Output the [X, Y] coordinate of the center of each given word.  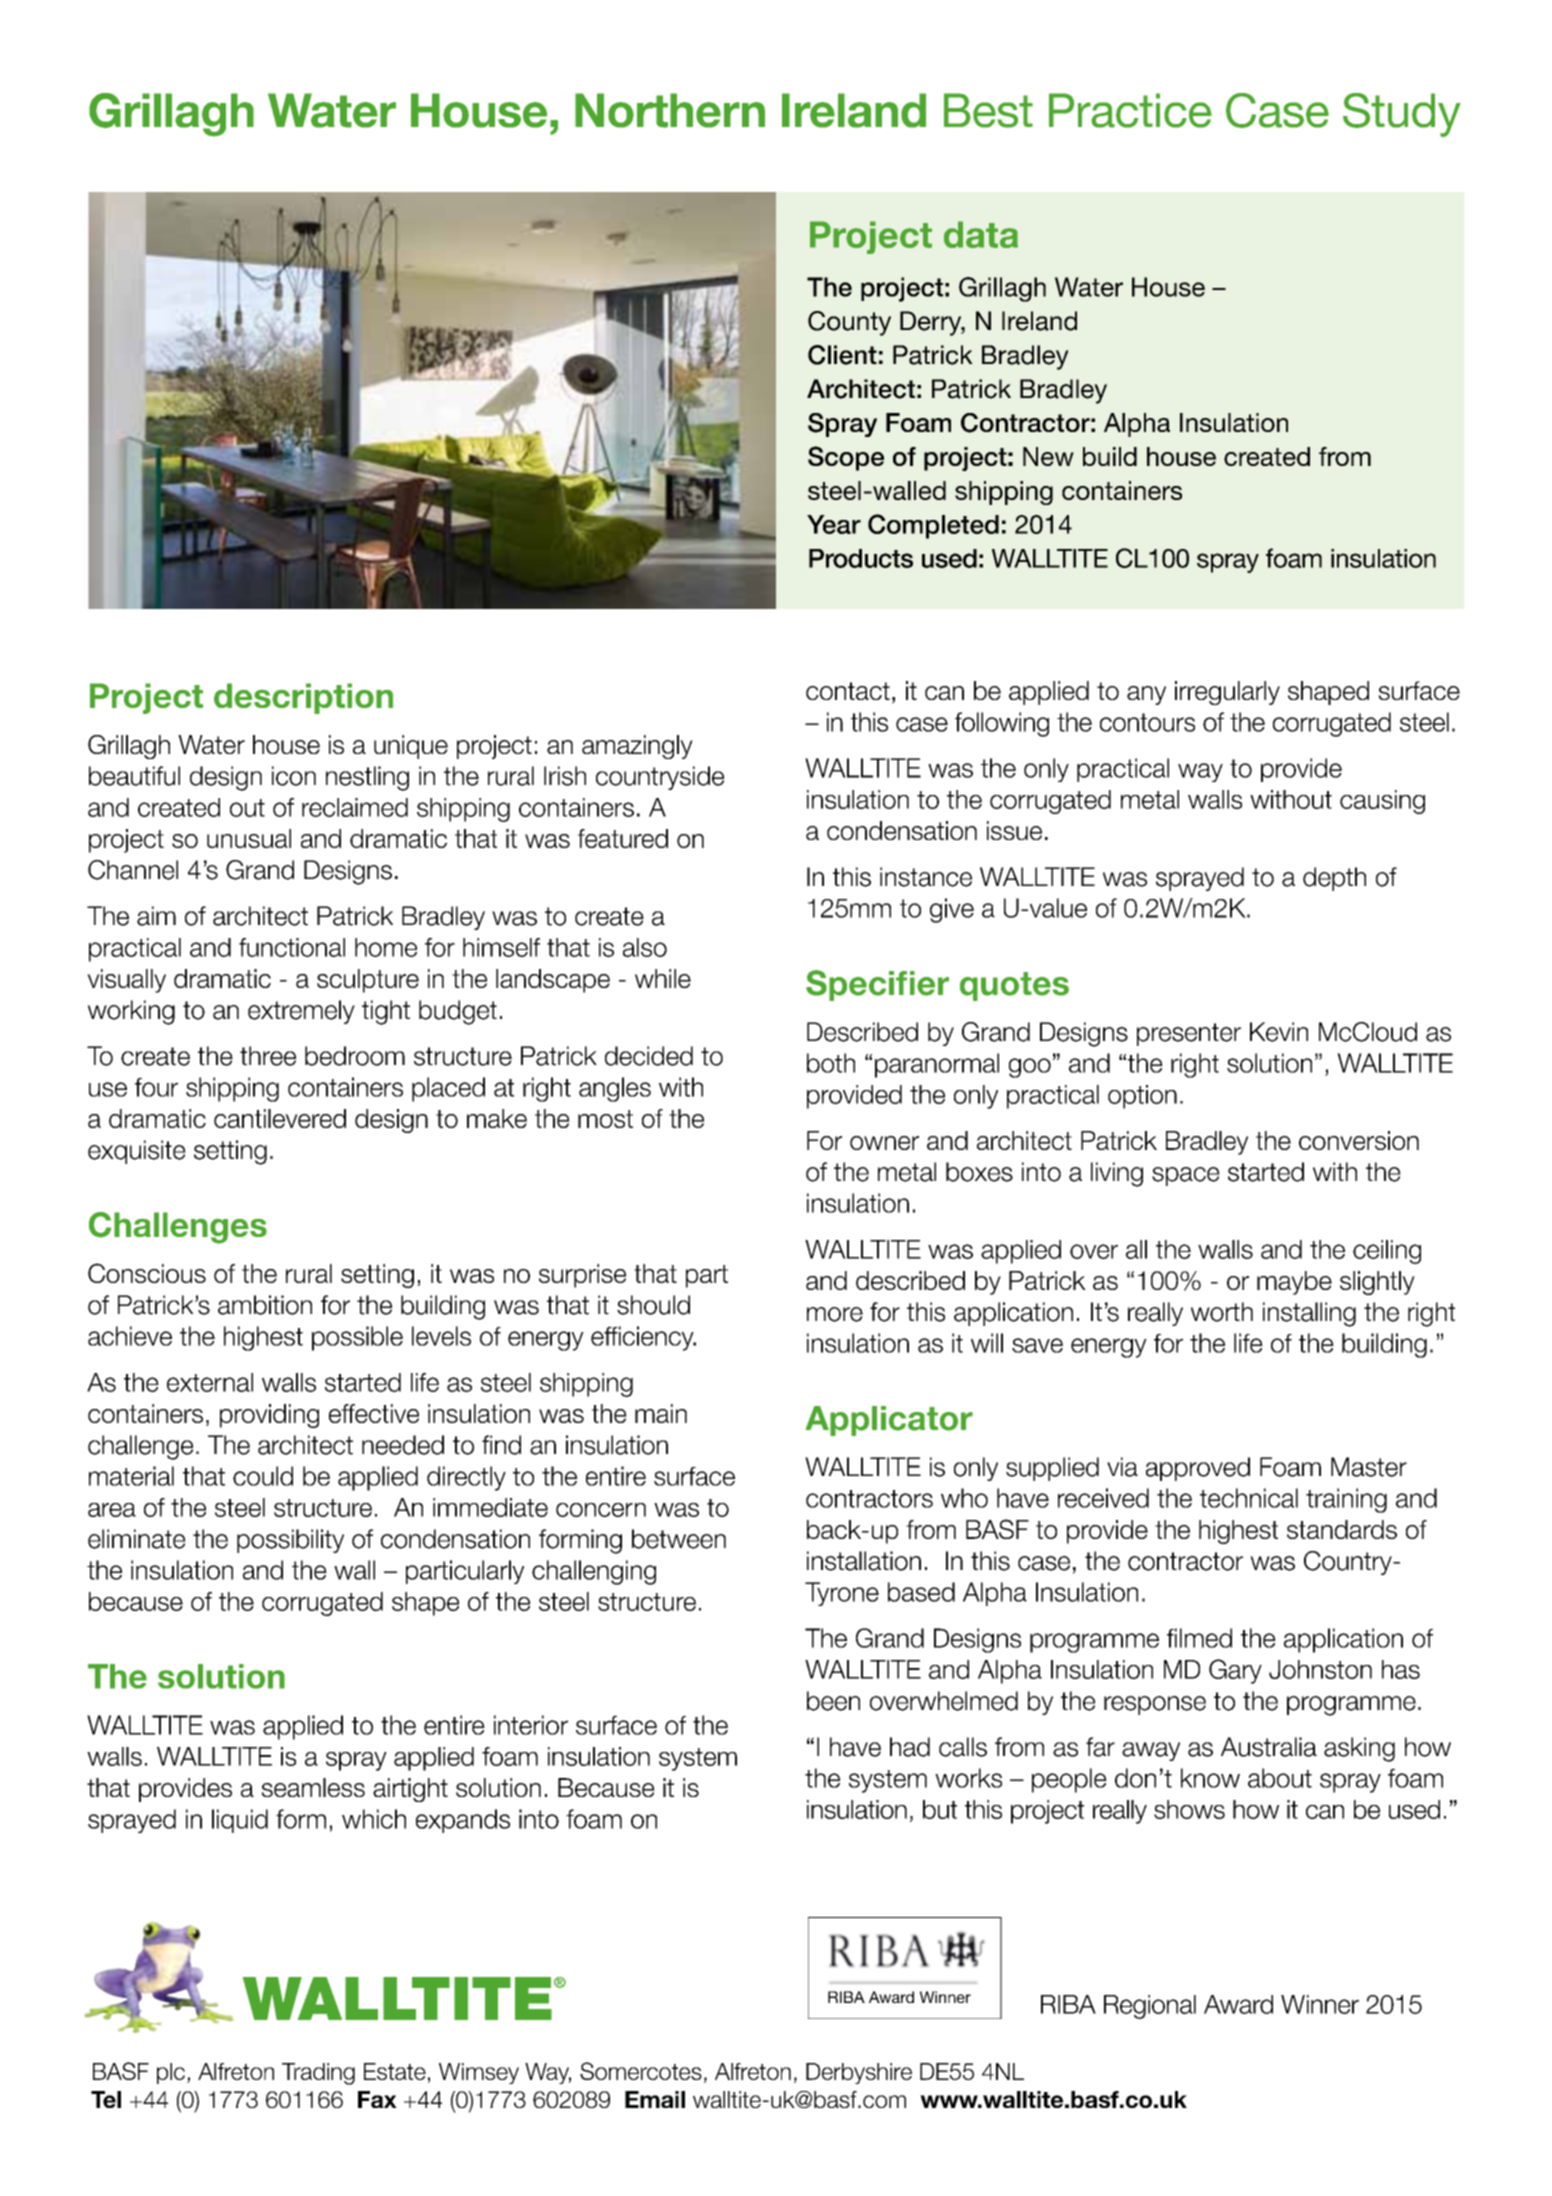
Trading [318, 2074]
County [849, 323]
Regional [1150, 2007]
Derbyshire [859, 2073]
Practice [1130, 110]
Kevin [1279, 1032]
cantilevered [280, 1118]
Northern [670, 110]
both [831, 1063]
